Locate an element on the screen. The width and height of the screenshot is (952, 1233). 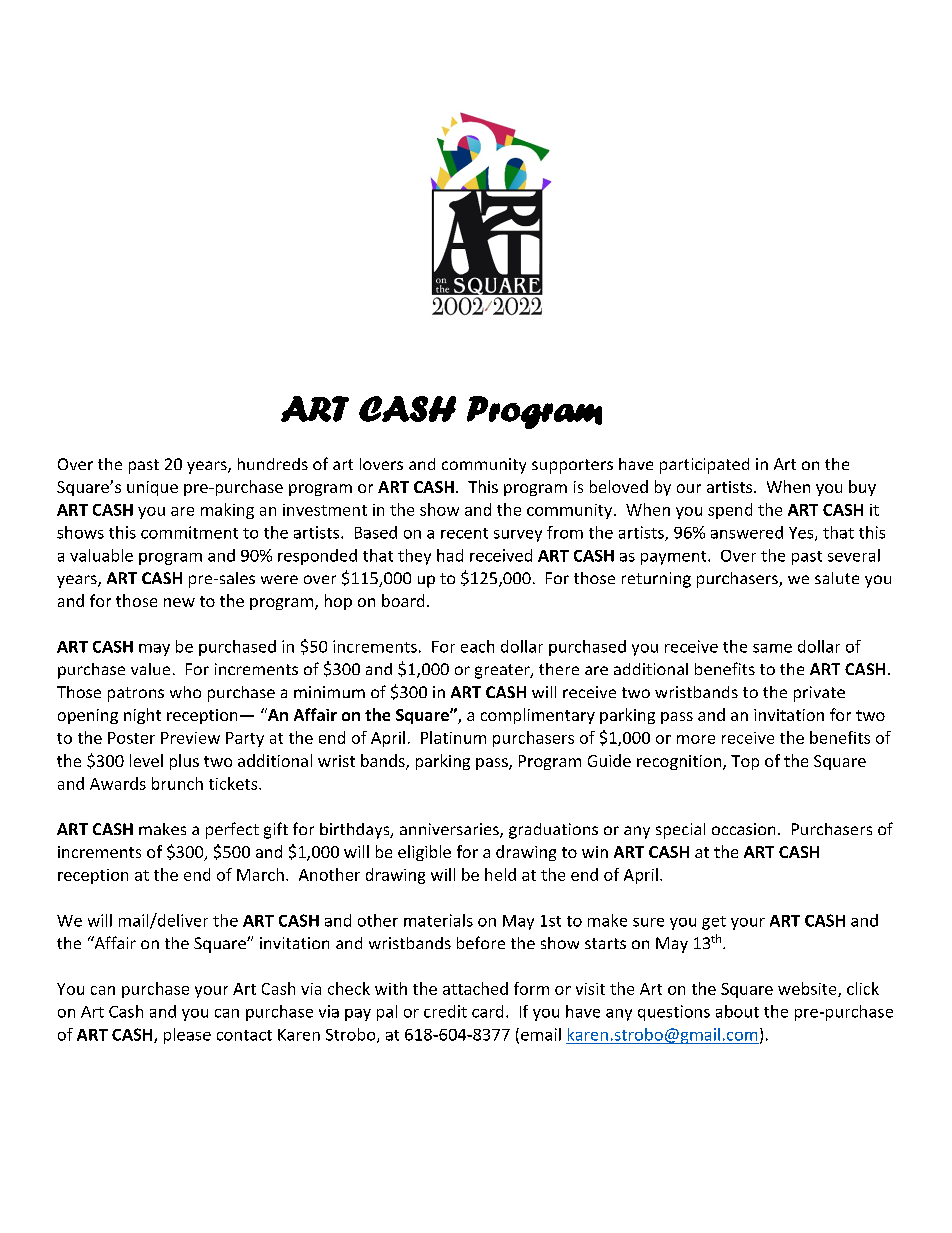
unique is located at coordinates (152, 488).
